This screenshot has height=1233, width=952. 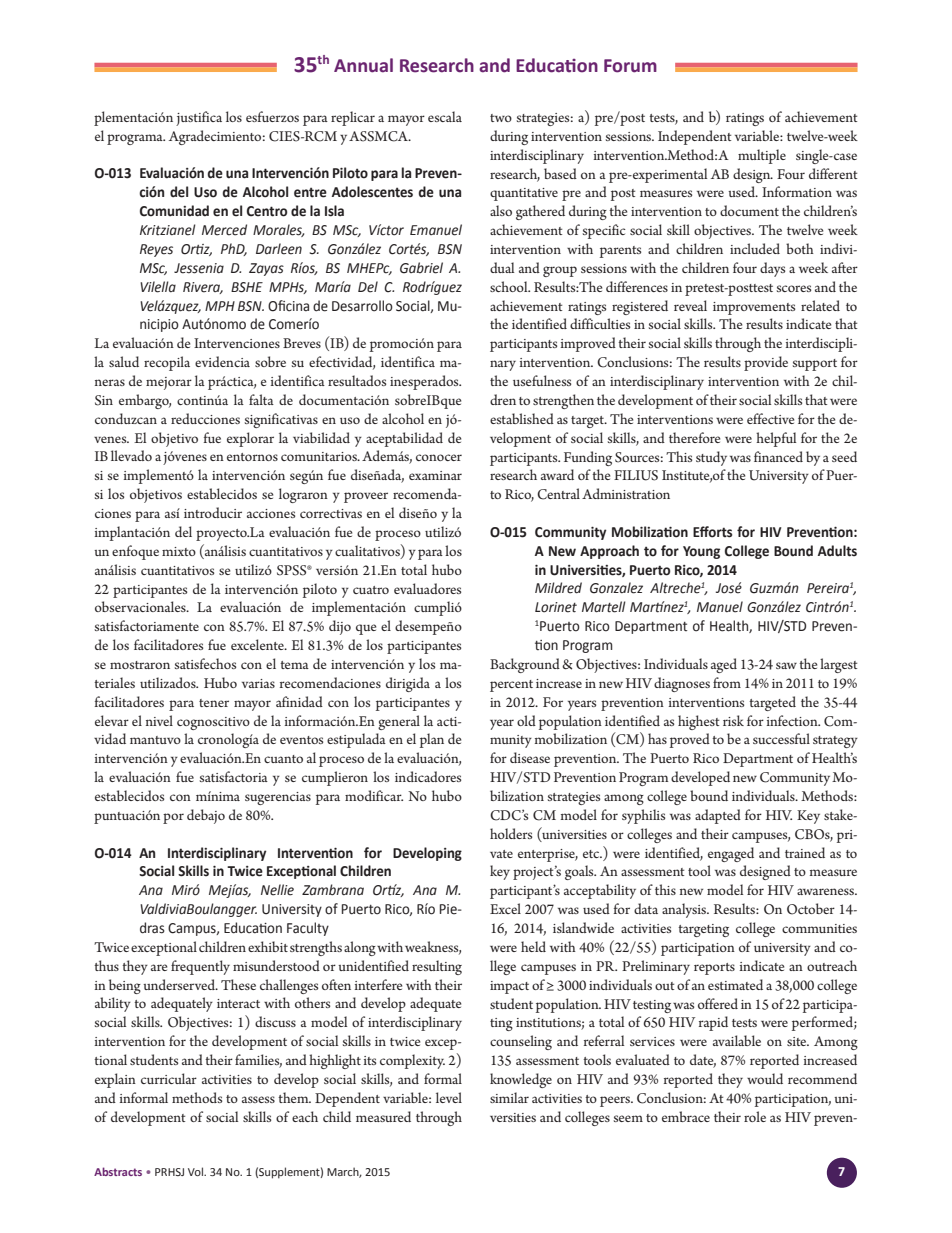 What do you see at coordinates (267, 211) in the screenshot?
I see `Centro` at bounding box center [267, 211].
